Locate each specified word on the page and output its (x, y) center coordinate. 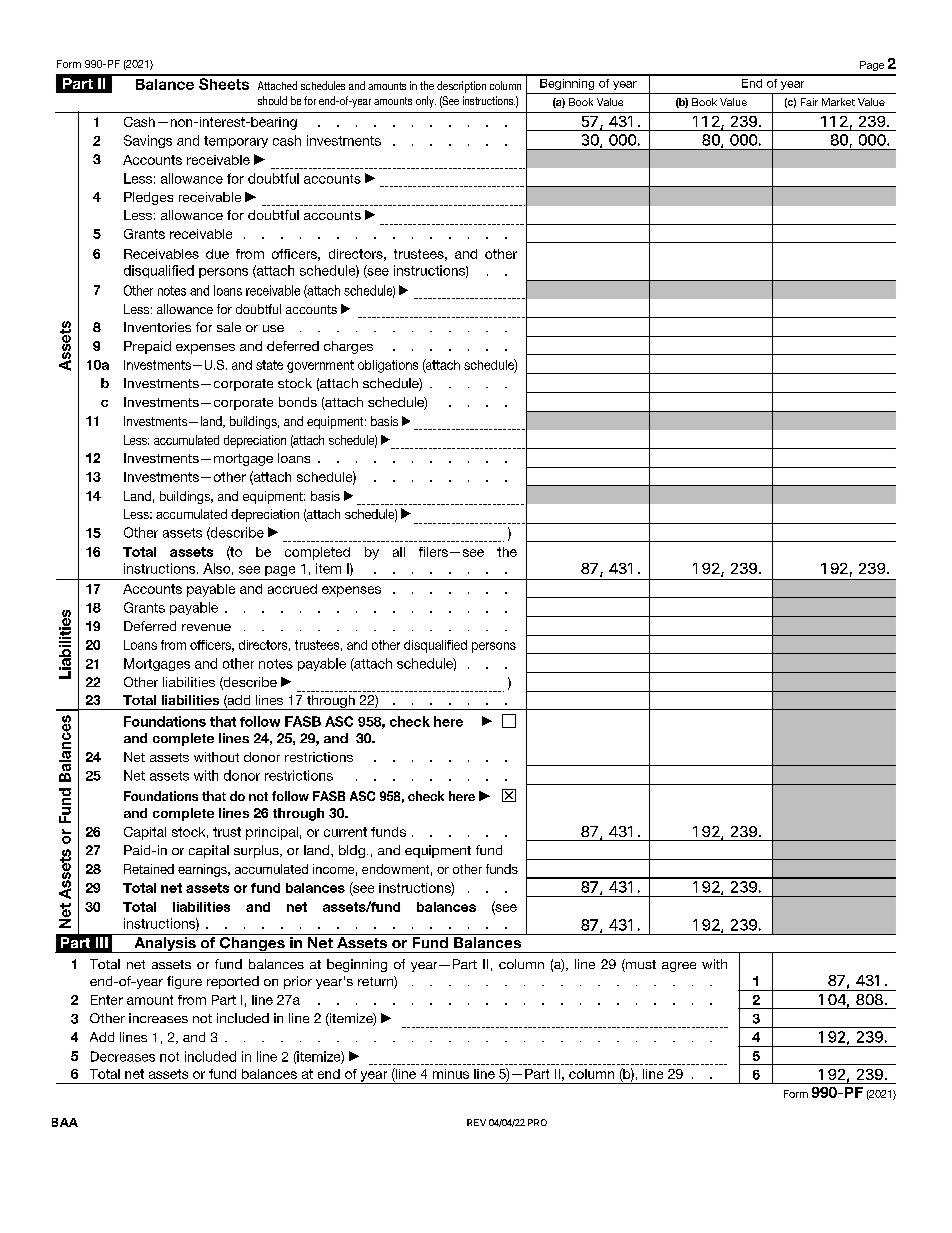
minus (451, 1074)
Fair (809, 102)
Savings (148, 141)
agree (679, 967)
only (426, 102)
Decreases (123, 1056)
